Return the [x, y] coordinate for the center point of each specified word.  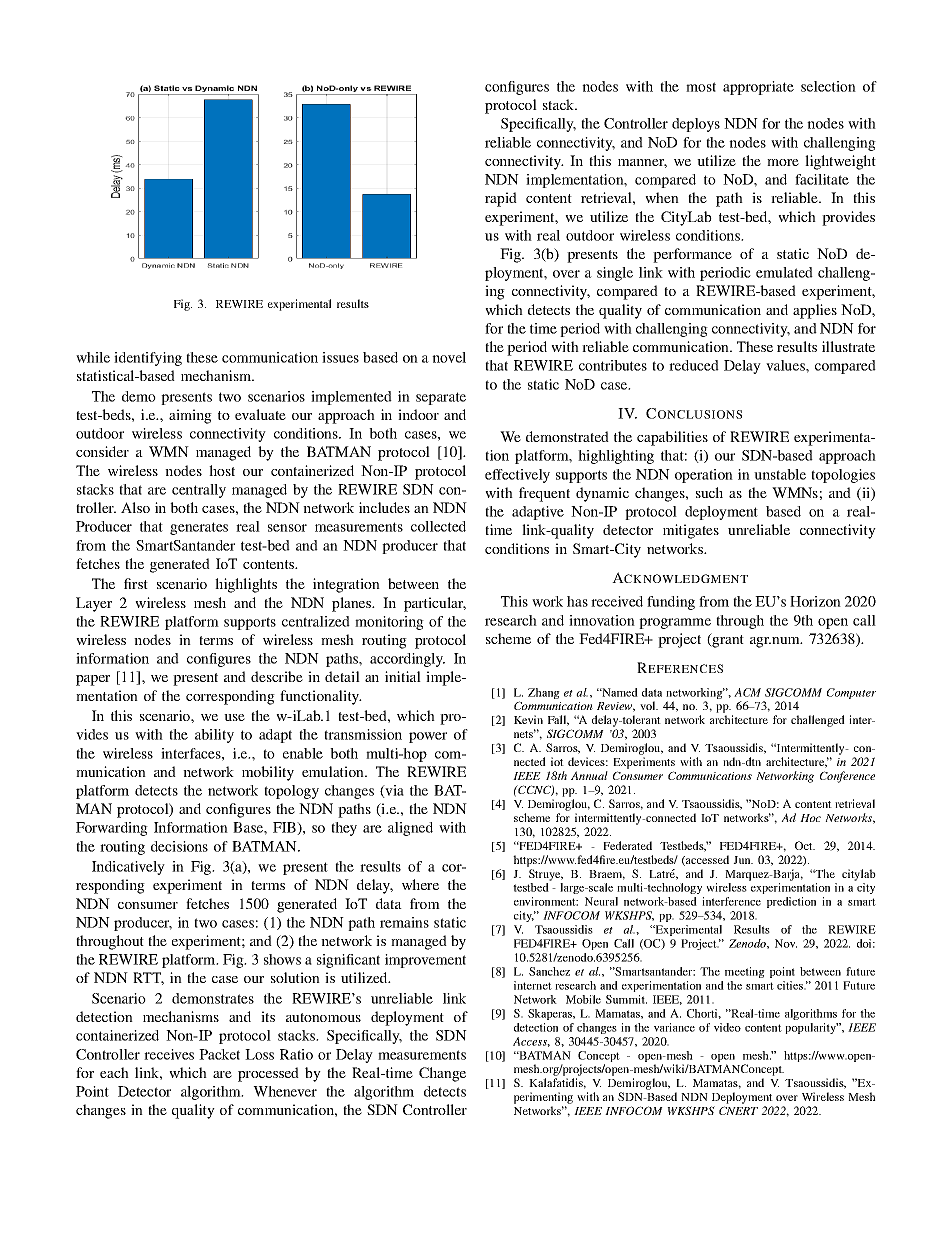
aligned [410, 829]
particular [435, 604]
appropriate [758, 88]
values [786, 365]
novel [449, 357]
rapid [501, 199]
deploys [696, 125]
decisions [179, 846]
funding [671, 603]
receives [169, 1054]
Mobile [583, 999]
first [136, 583]
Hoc [810, 818]
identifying [148, 359]
